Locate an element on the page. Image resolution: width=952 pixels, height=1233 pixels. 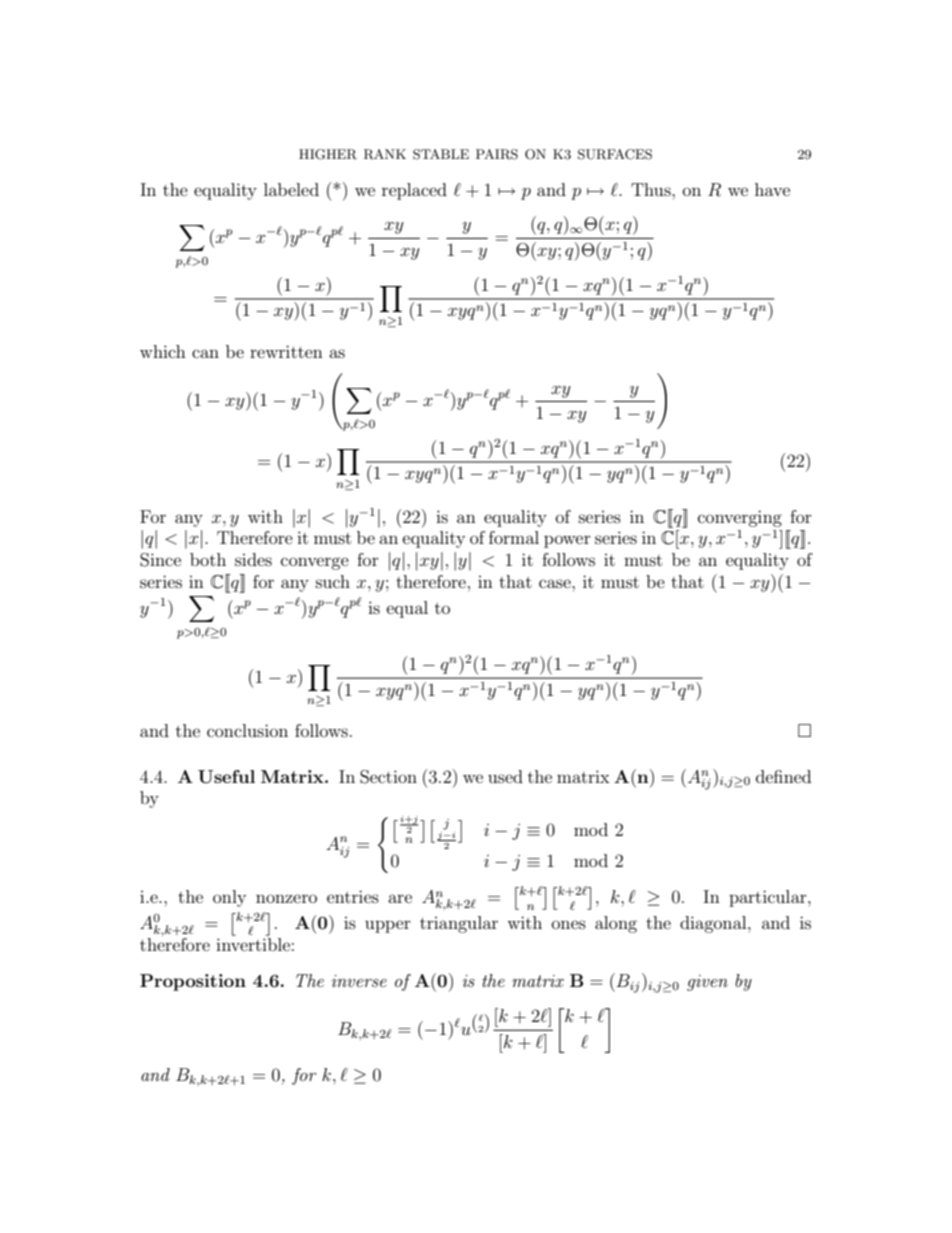
triangular is located at coordinates (459, 924).
